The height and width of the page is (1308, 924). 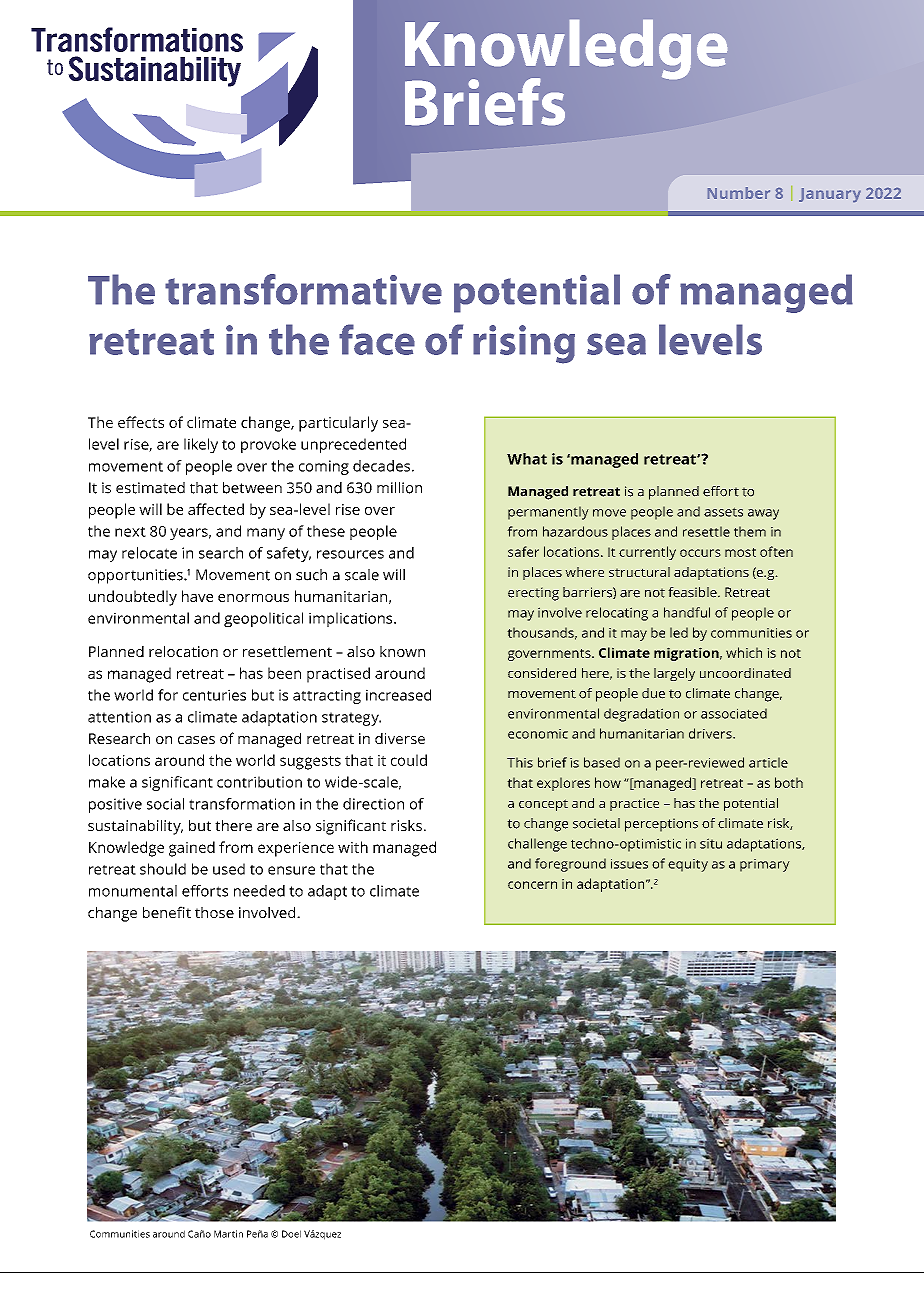 What do you see at coordinates (739, 193) in the page?
I see `Number` at bounding box center [739, 193].
